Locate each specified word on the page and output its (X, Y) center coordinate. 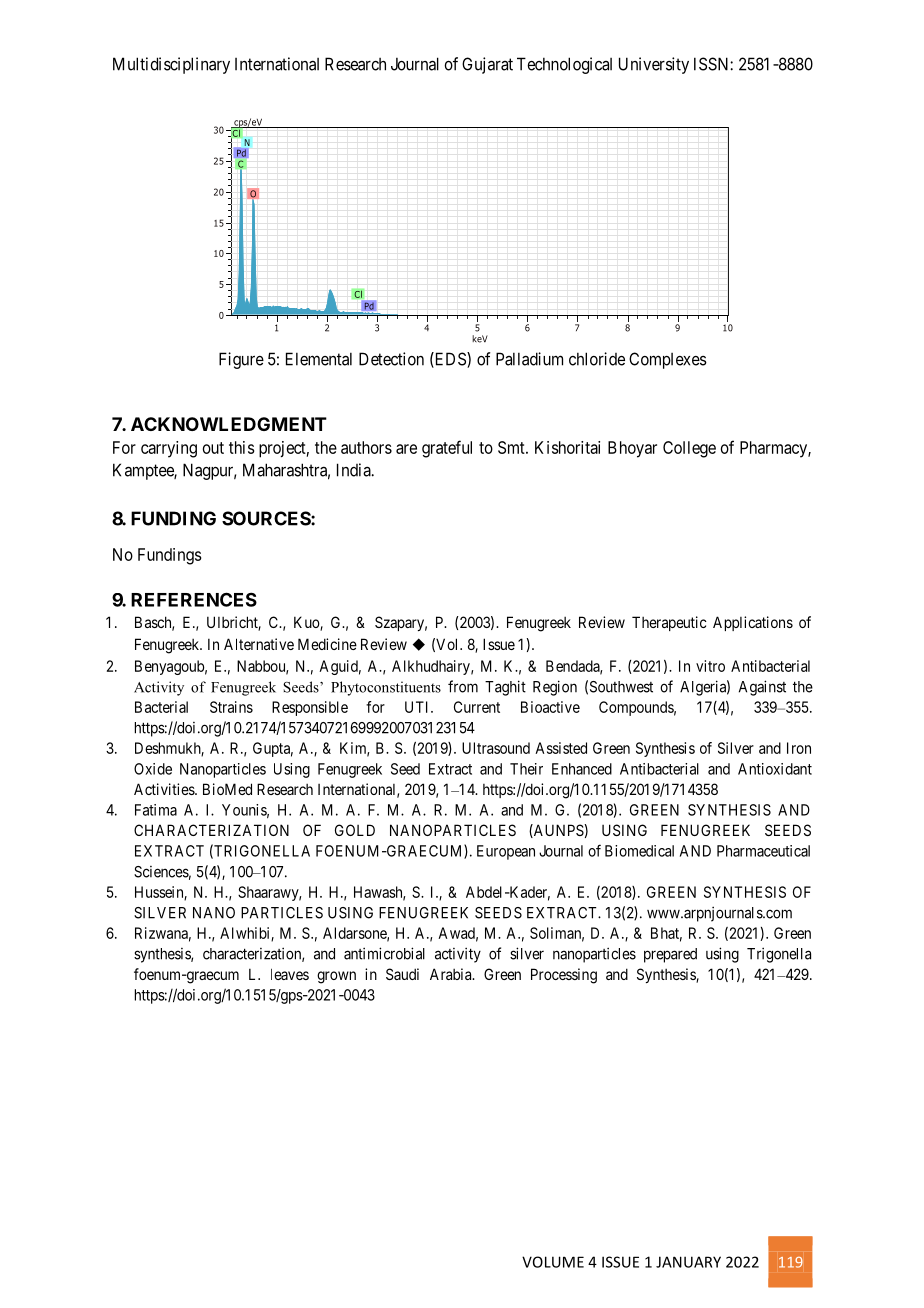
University (654, 65)
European (506, 852)
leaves (290, 974)
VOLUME (553, 1262)
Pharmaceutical (763, 851)
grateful (447, 449)
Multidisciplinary (171, 65)
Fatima (156, 810)
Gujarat (487, 65)
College (689, 449)
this (242, 447)
